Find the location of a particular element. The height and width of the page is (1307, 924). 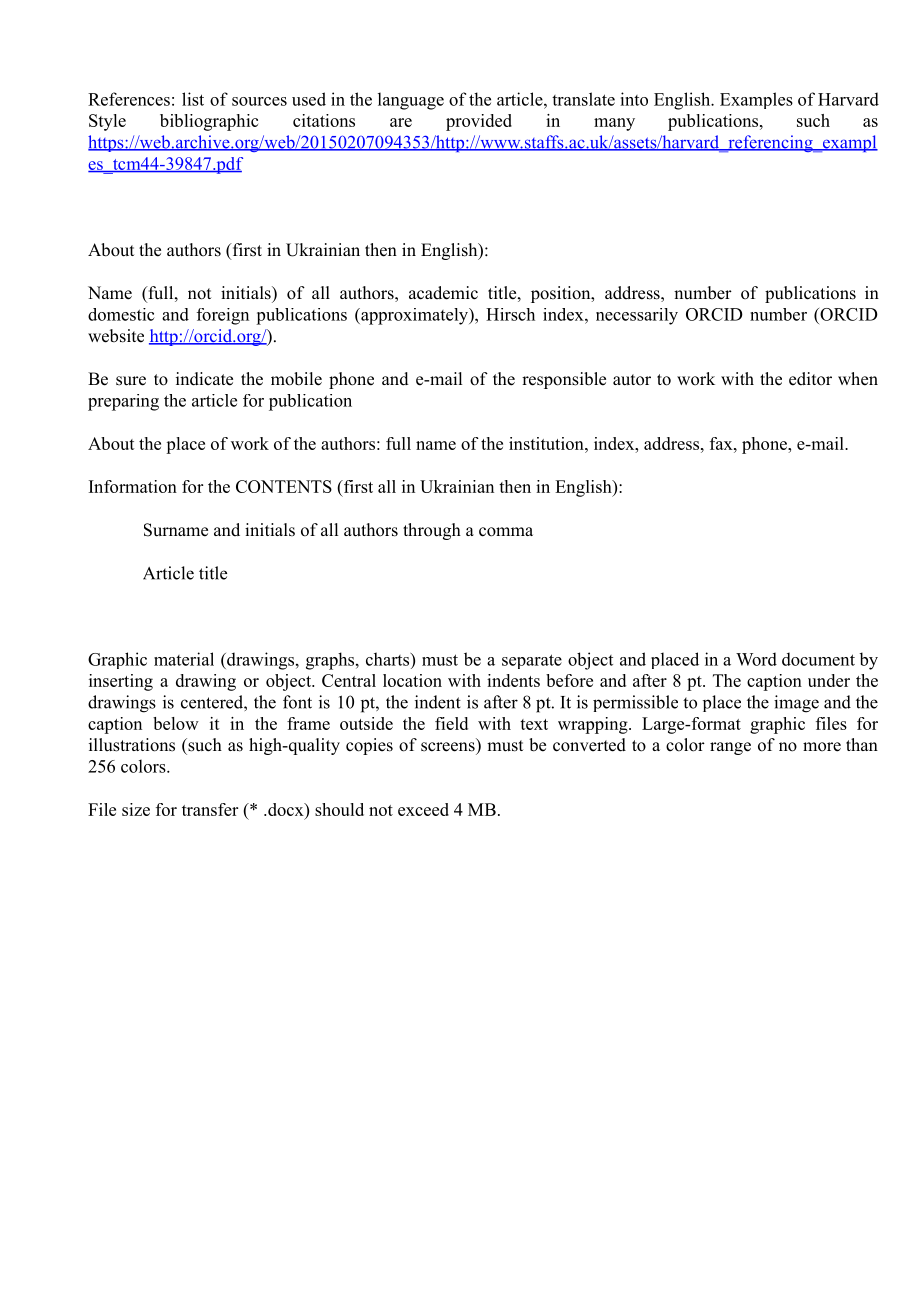

provided is located at coordinates (479, 122).
